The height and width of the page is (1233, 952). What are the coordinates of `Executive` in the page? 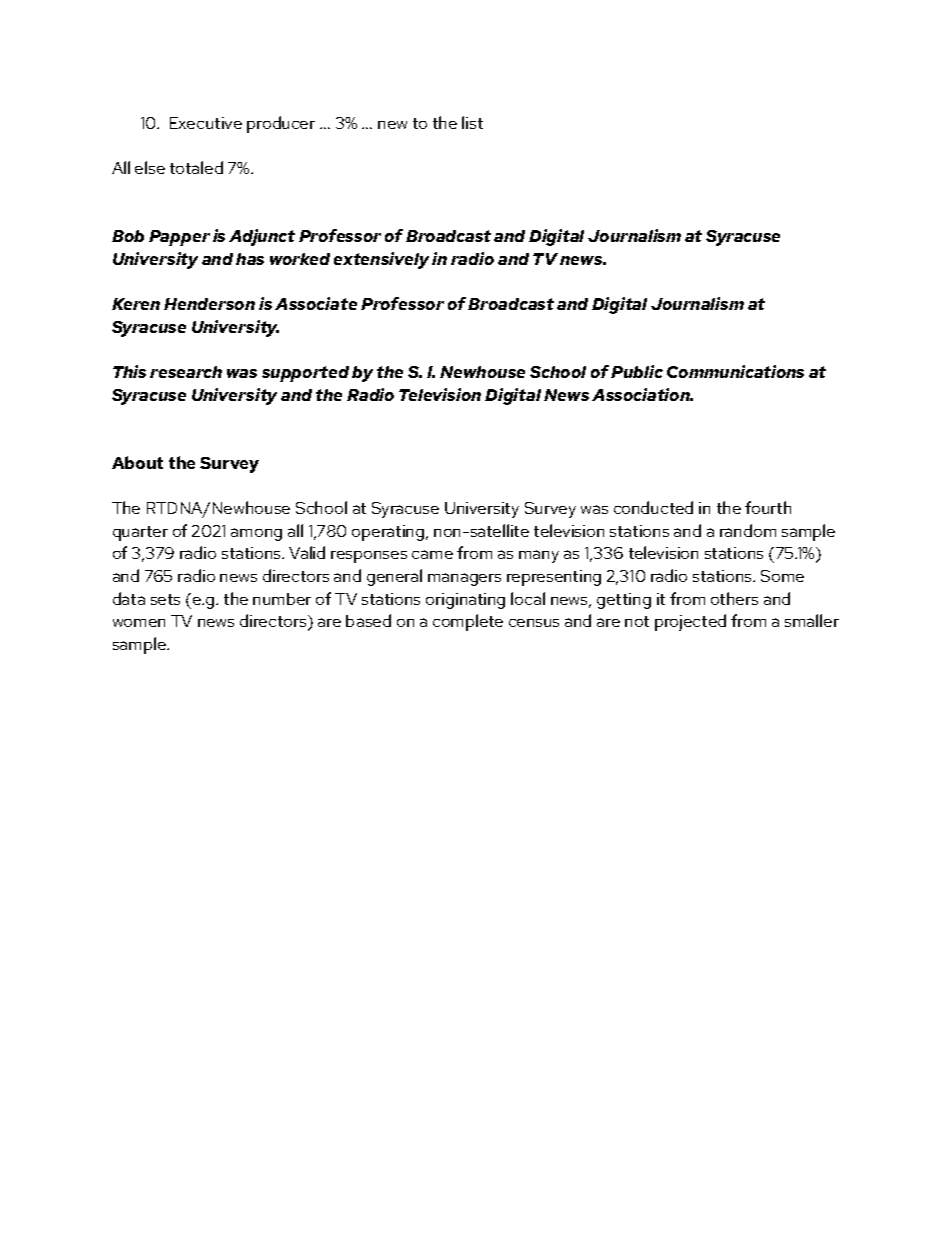 It's located at (206, 123).
